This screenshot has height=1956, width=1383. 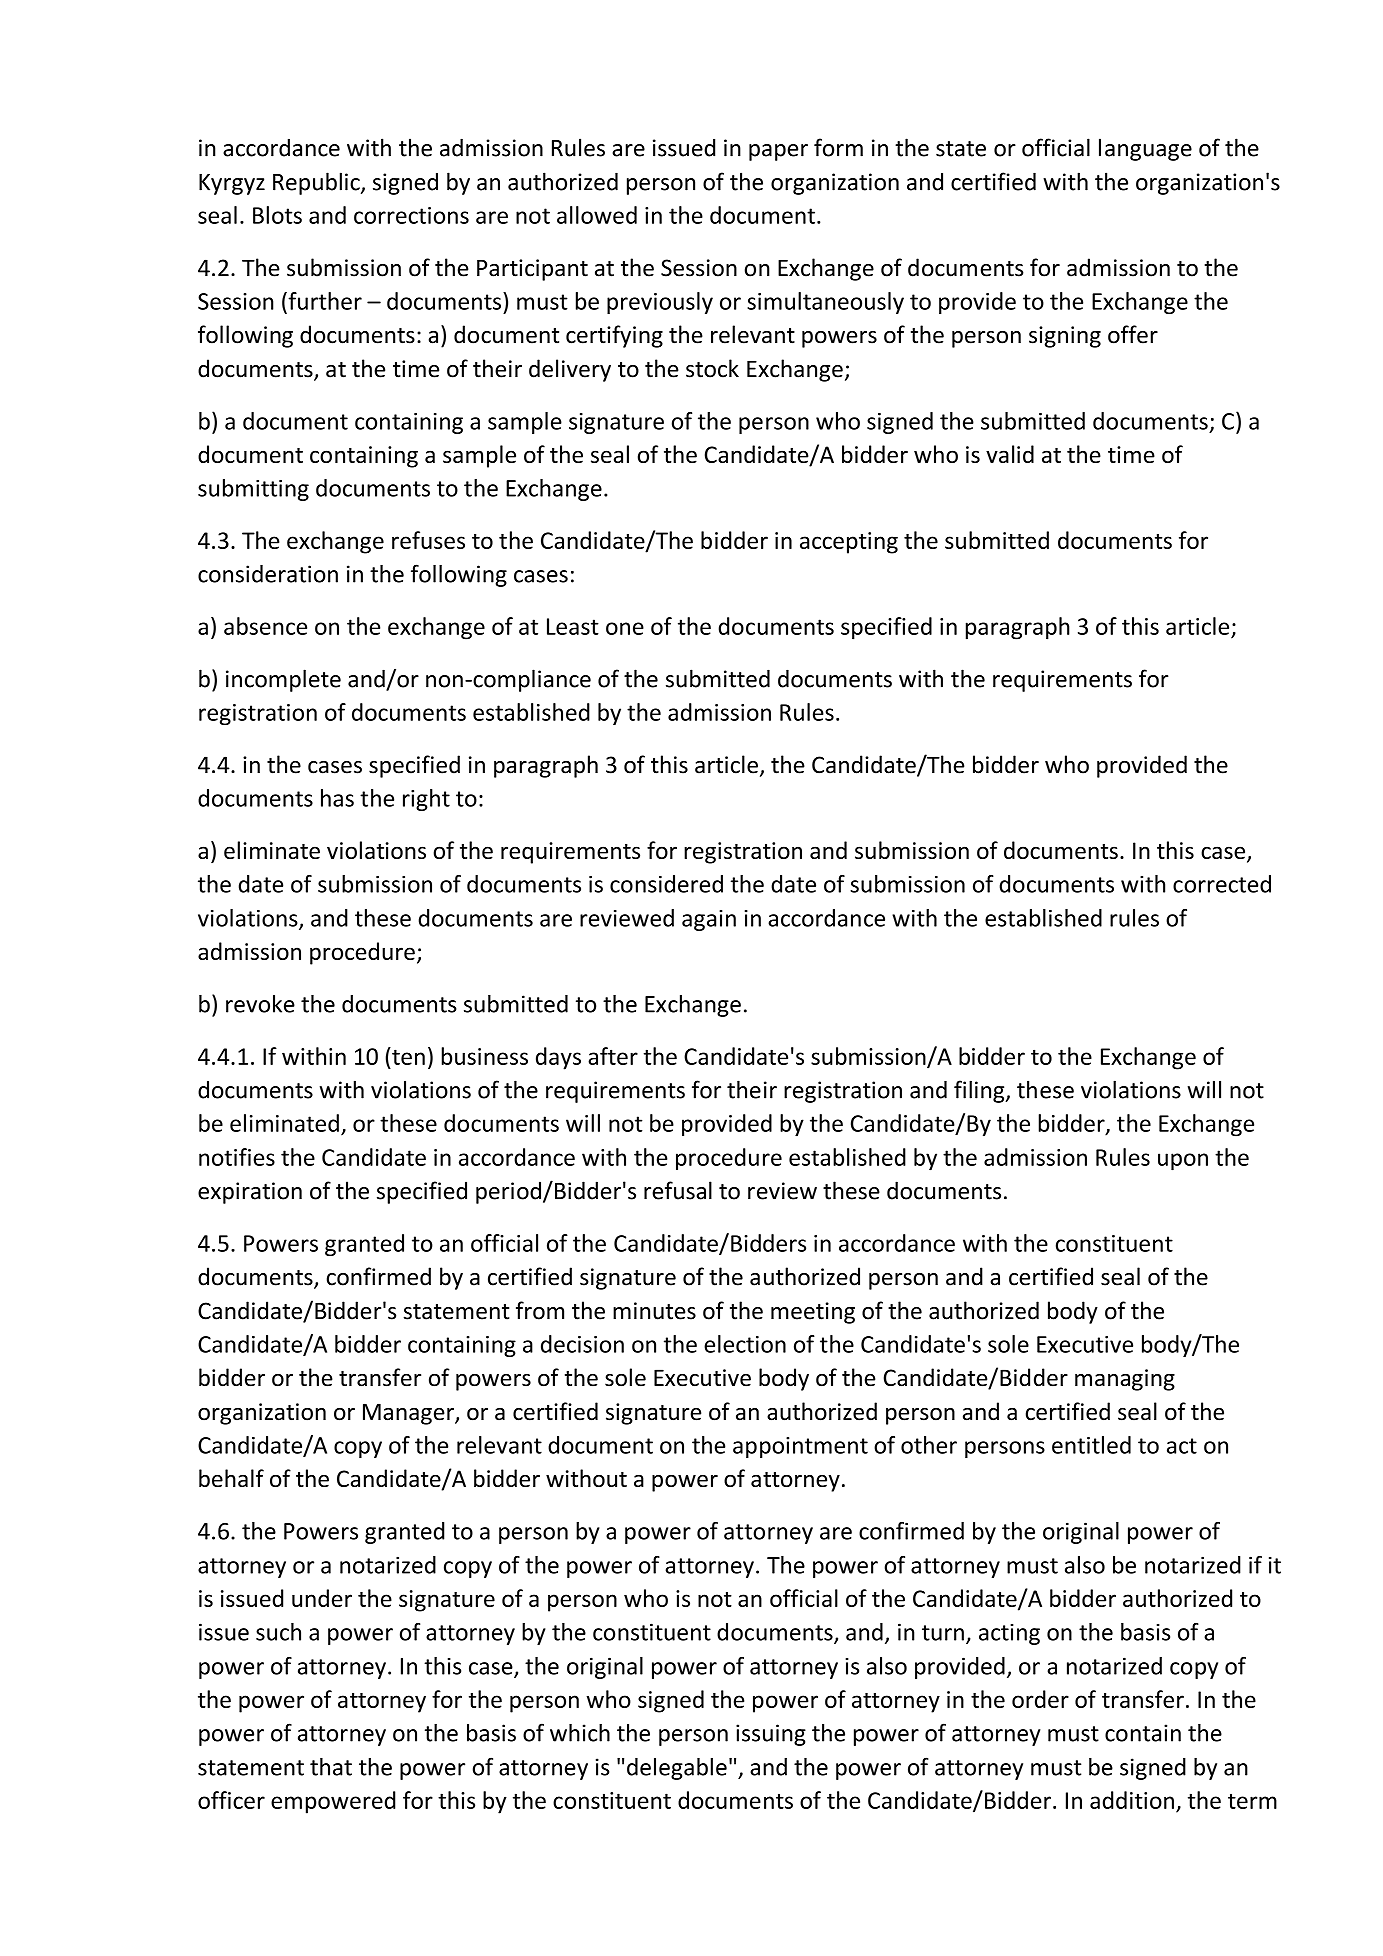 What do you see at coordinates (709, 920) in the screenshot?
I see `again` at bounding box center [709, 920].
